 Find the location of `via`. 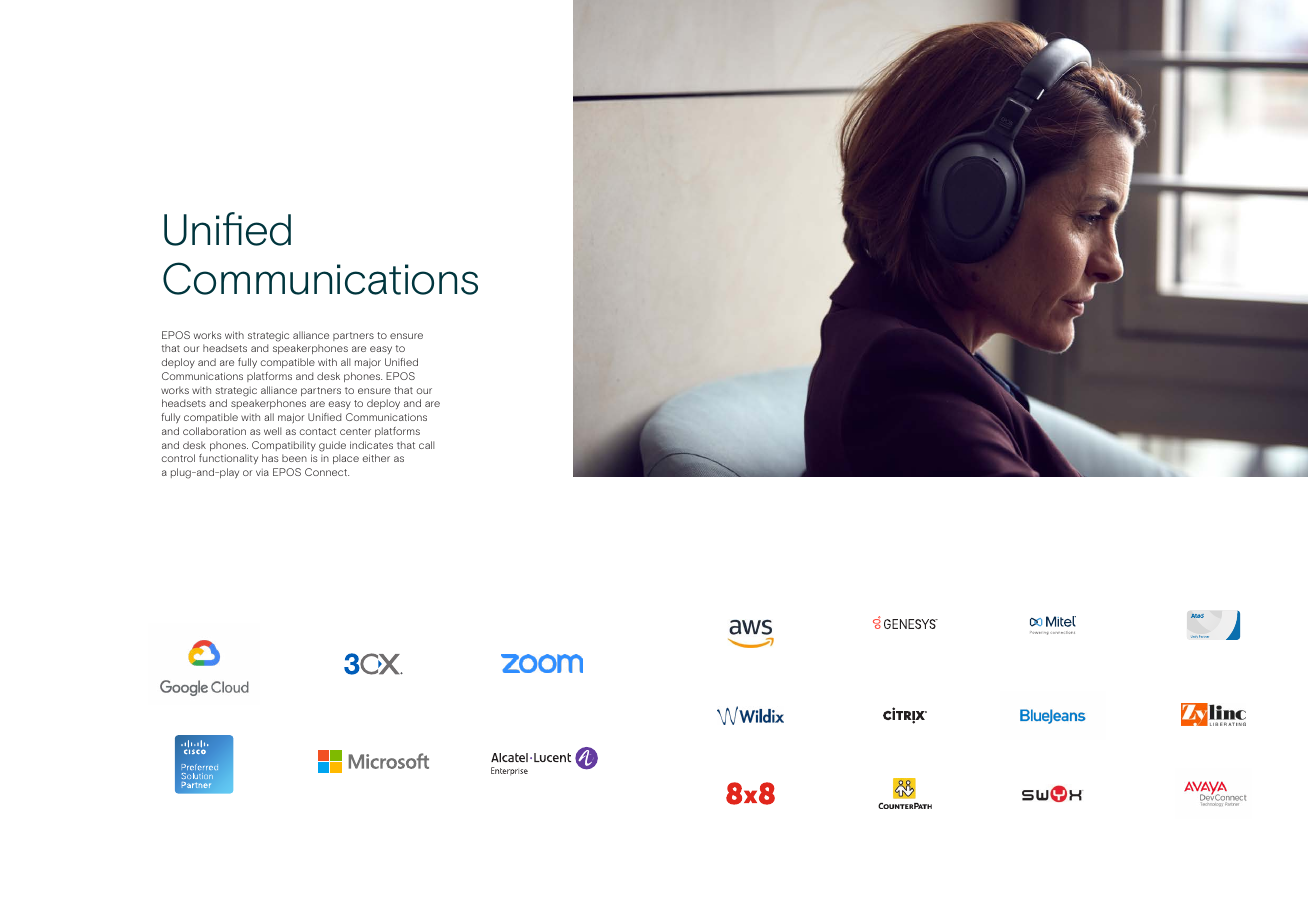

via is located at coordinates (262, 472).
